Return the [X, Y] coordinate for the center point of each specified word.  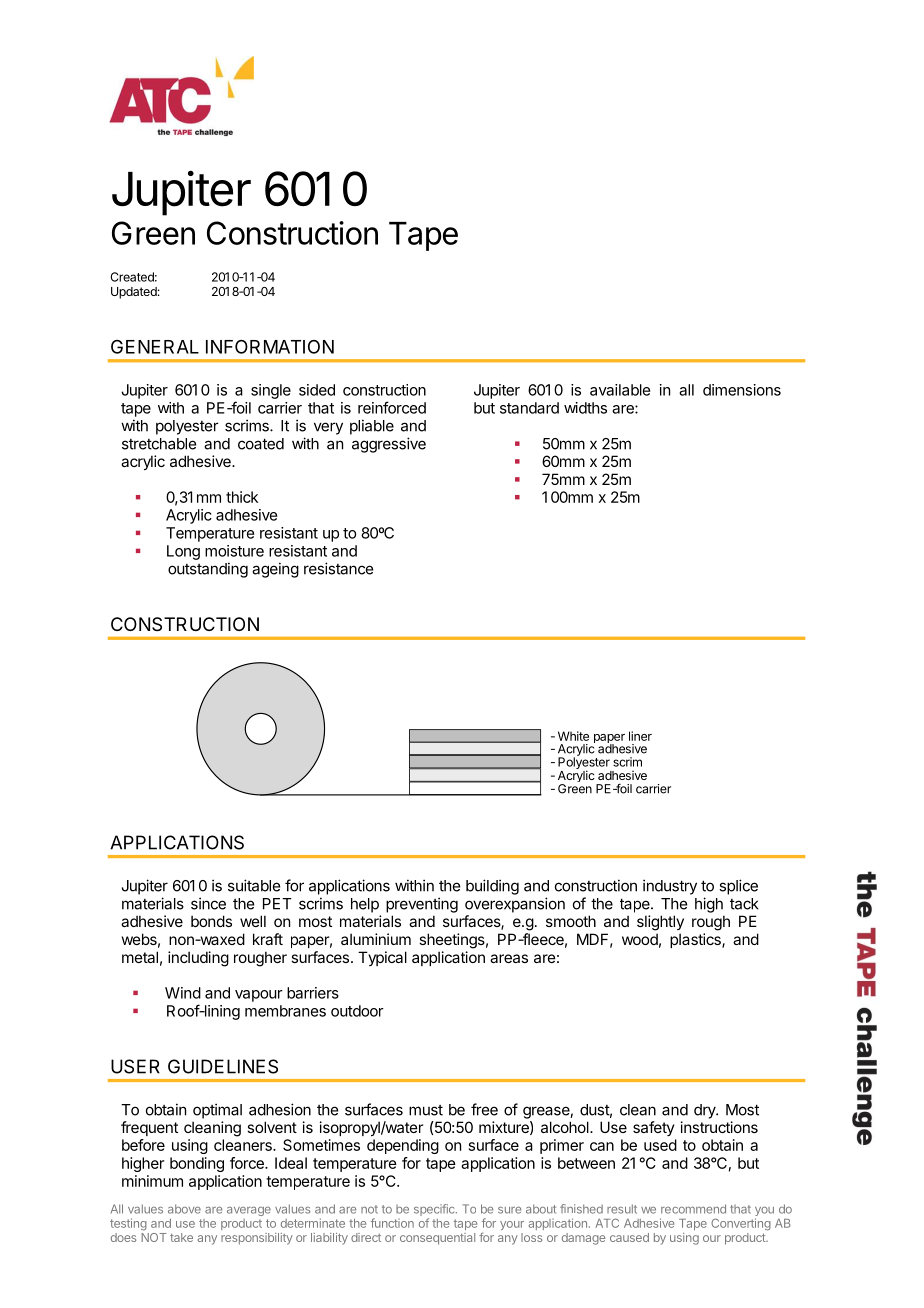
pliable [372, 427]
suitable [254, 885]
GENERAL [155, 347]
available [620, 390]
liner [640, 736]
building [492, 887]
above [184, 1209]
